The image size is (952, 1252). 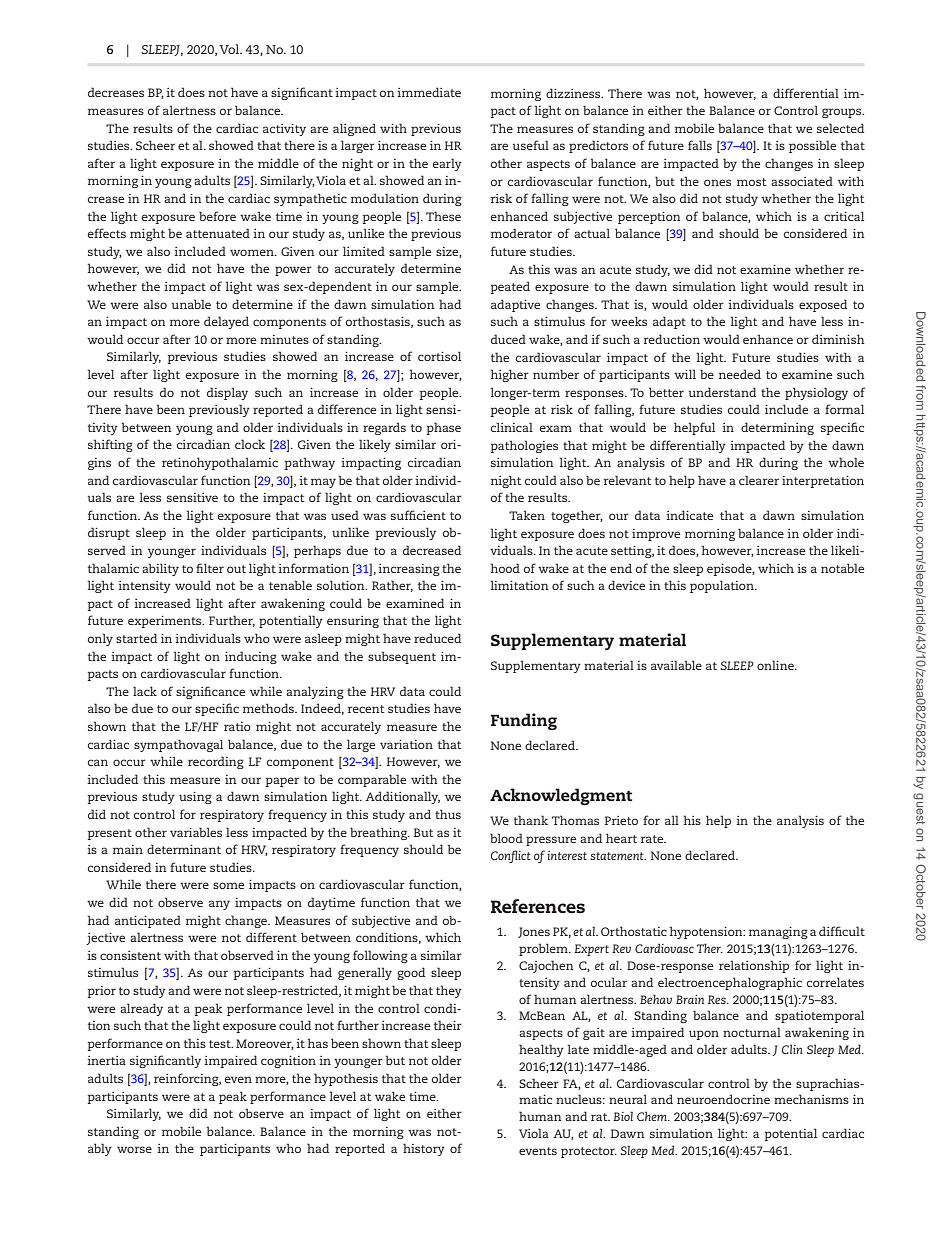 I want to click on thus, so click(x=448, y=814).
